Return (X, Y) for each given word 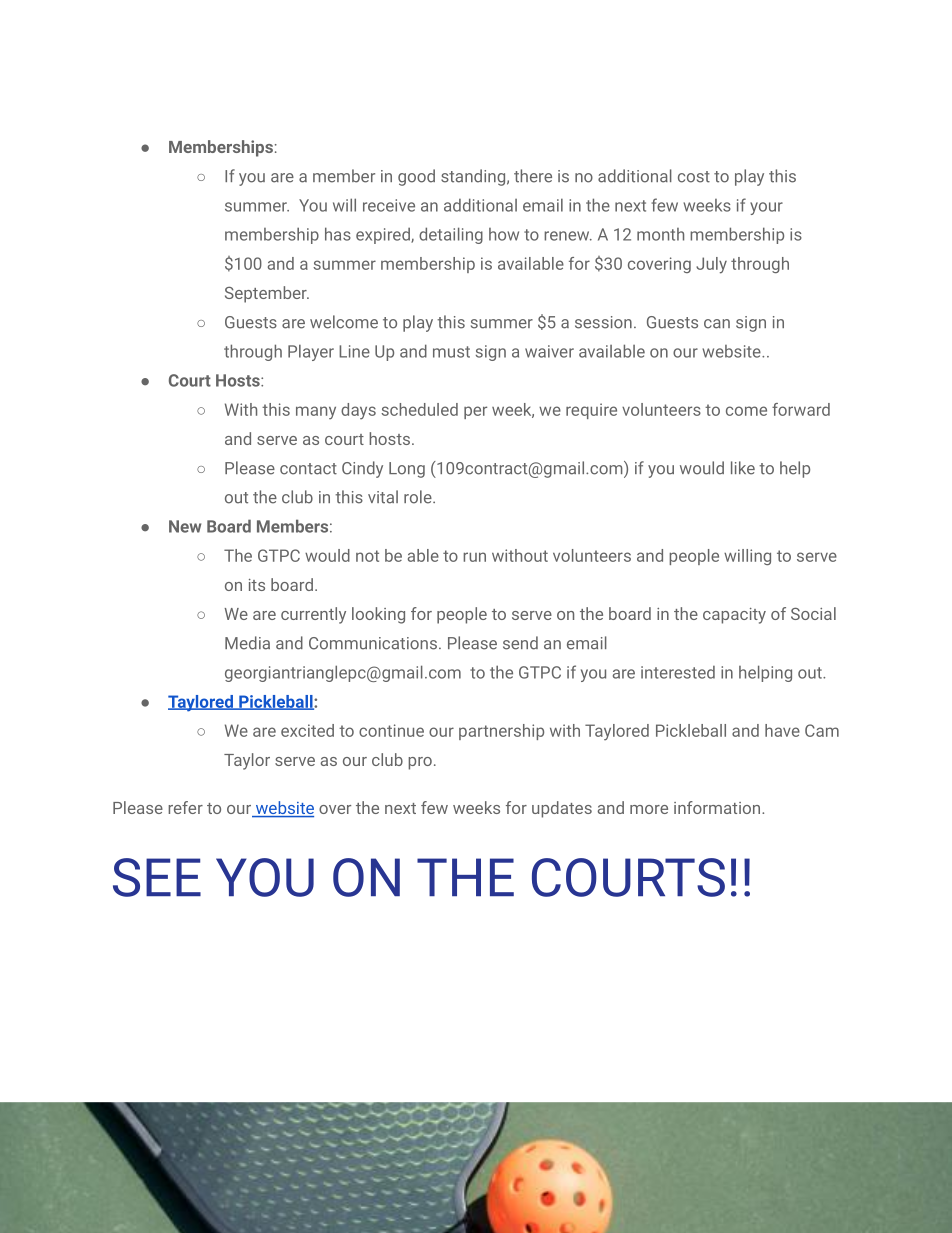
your (766, 208)
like (743, 468)
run (474, 557)
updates (562, 809)
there (533, 176)
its (257, 585)
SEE (157, 877)
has (338, 234)
